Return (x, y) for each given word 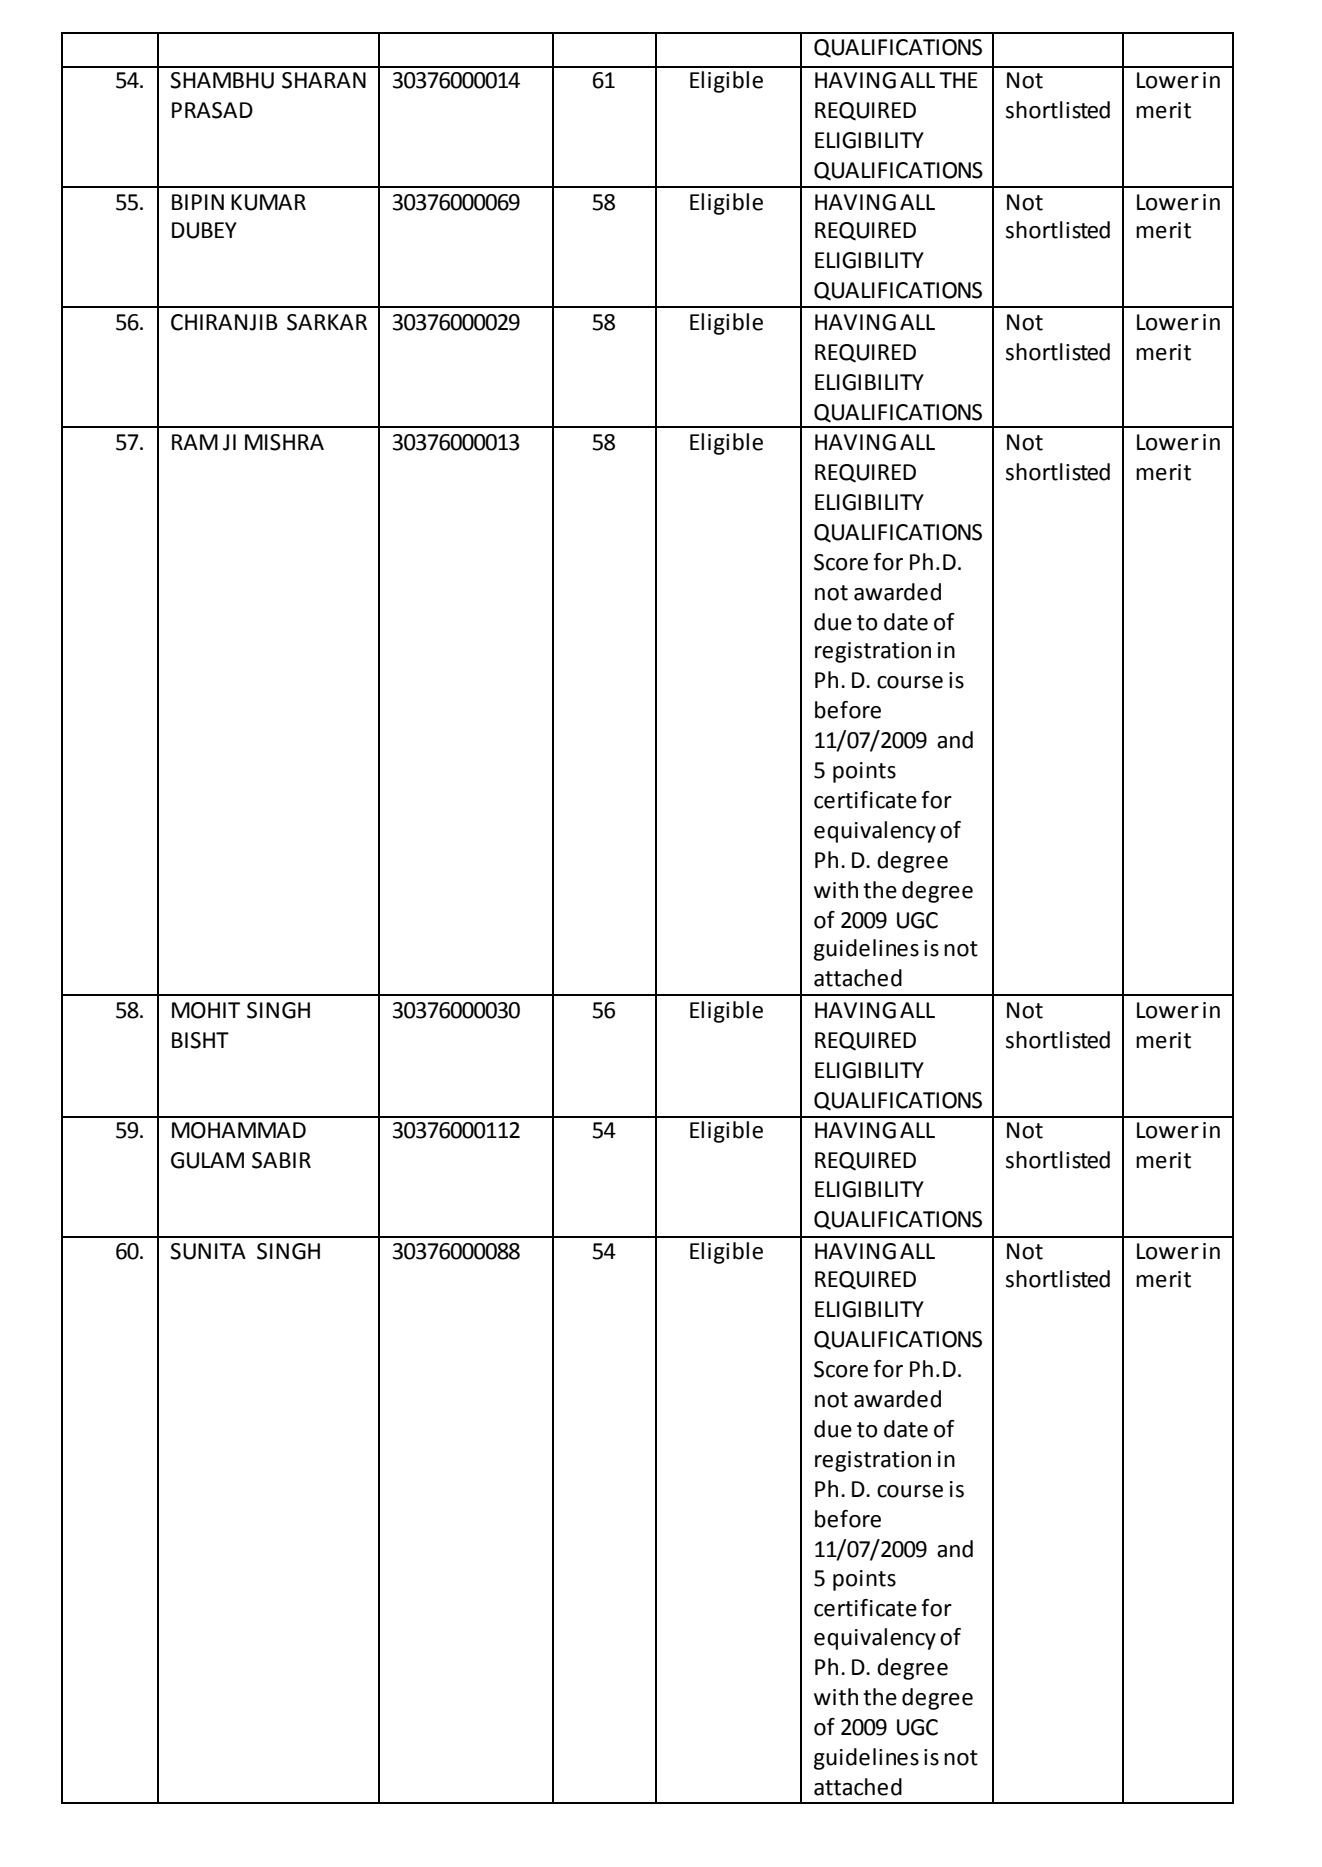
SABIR (281, 1160)
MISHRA (284, 442)
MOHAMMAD (239, 1130)
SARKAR (327, 322)
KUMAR (268, 202)
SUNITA (208, 1251)
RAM (195, 442)
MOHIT (206, 1010)
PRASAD (212, 110)
